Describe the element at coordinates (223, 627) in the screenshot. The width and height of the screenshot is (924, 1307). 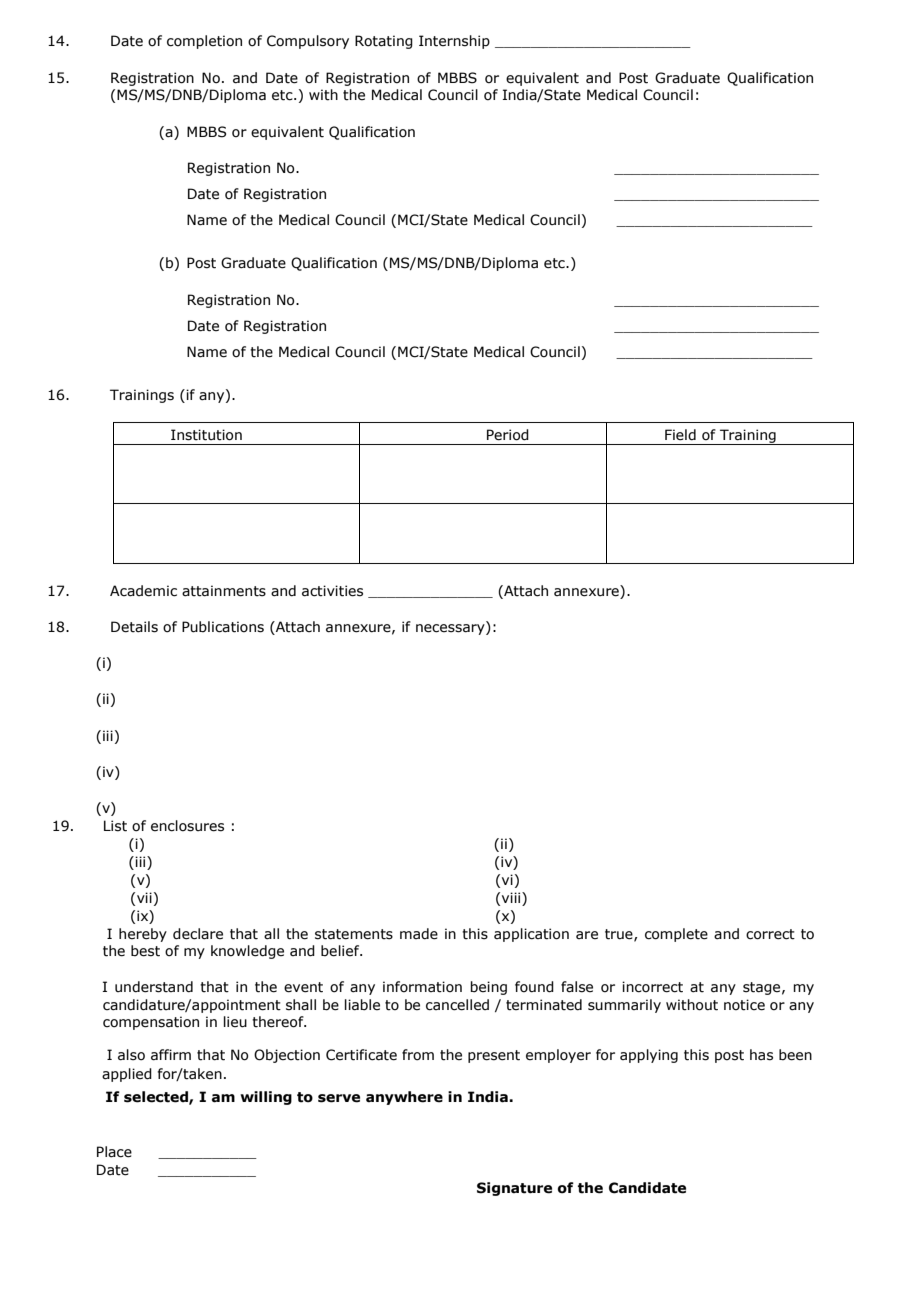
I see `Publications` at that location.
